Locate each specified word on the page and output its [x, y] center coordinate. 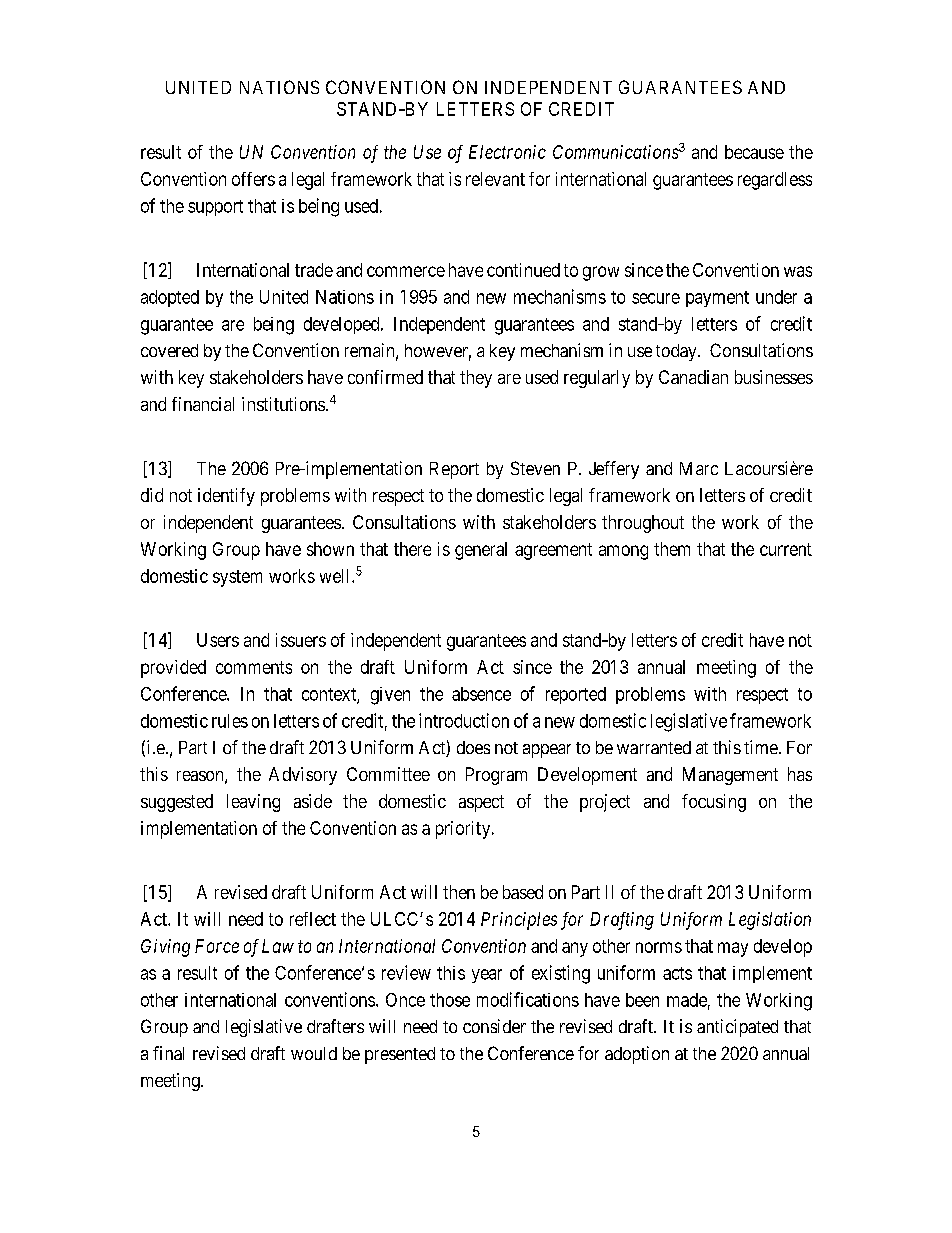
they [476, 379]
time [761, 747]
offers [253, 179]
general [481, 551]
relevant [495, 179]
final [168, 1053]
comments [254, 667]
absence [481, 694]
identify [226, 497]
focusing [714, 803]
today [677, 352]
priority [464, 830]
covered [169, 350]
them [672, 549]
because [754, 152]
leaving [253, 803]
